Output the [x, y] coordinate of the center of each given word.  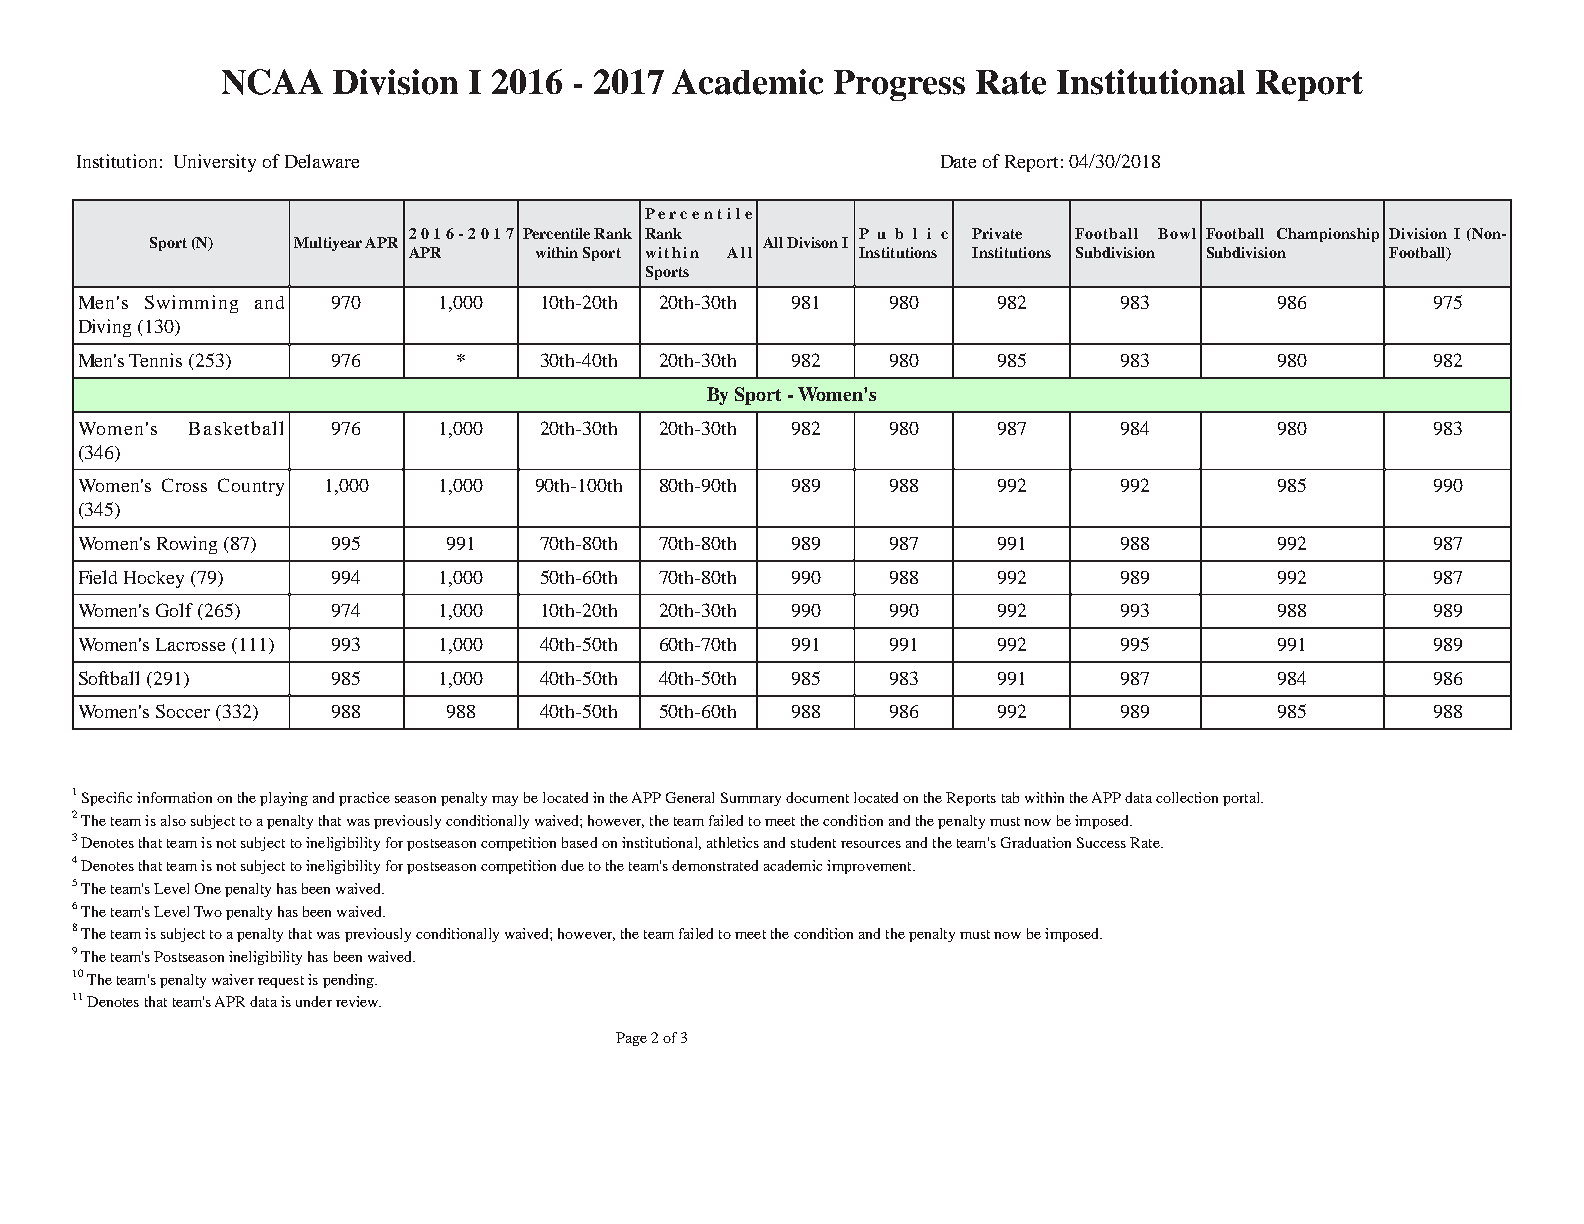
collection [1187, 797]
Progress [899, 85]
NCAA [272, 82]
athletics [733, 842]
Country [251, 487]
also [173, 820]
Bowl [1177, 233]
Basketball [236, 428]
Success [1101, 842]
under [314, 1001]
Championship [1328, 235]
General [690, 797]
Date [958, 161]
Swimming [191, 304]
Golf [174, 610]
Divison [812, 242]
